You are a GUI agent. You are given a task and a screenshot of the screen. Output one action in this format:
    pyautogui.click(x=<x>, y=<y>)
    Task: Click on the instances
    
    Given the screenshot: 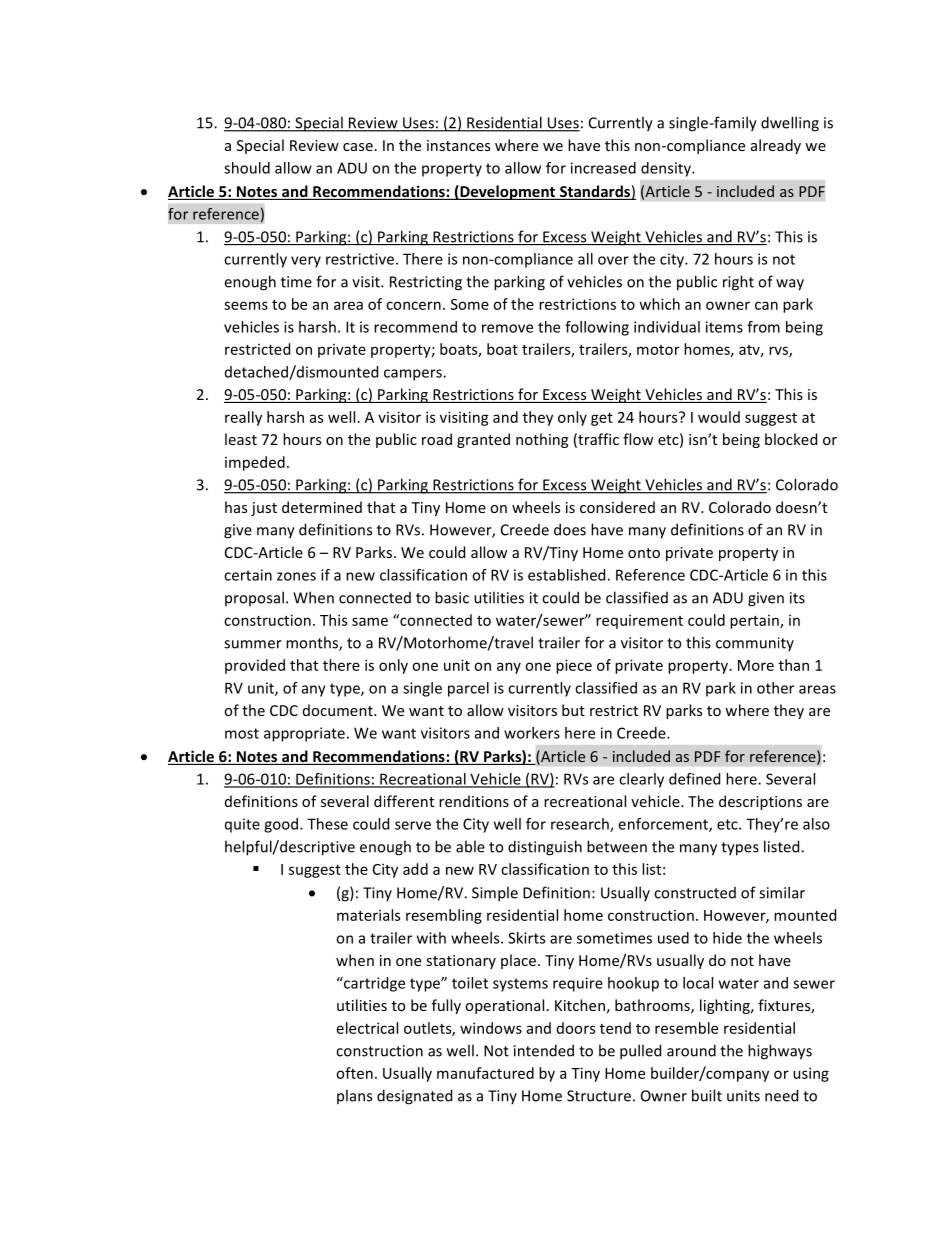 What is the action you would take?
    pyautogui.click(x=458, y=145)
